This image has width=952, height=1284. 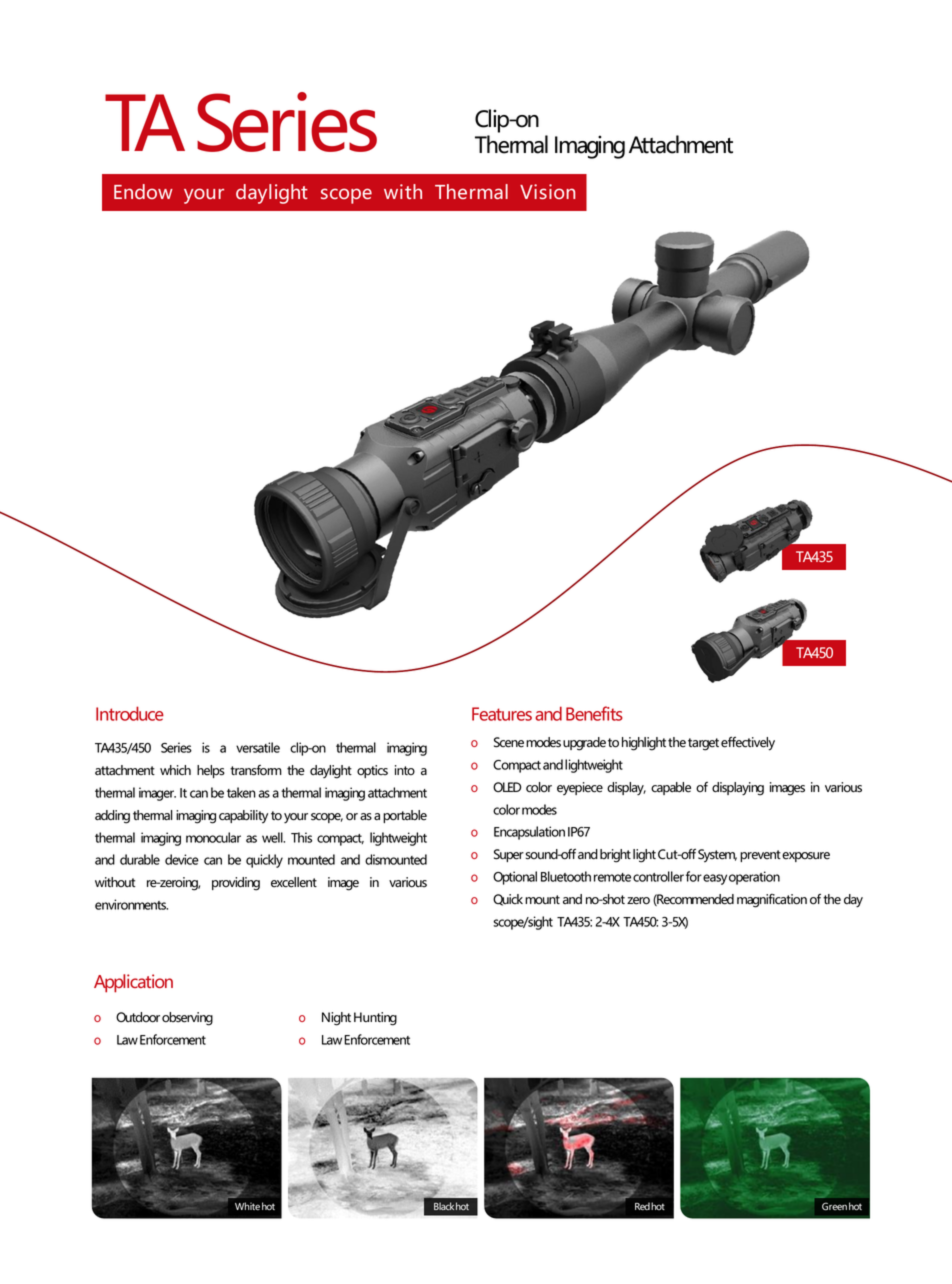 What do you see at coordinates (258, 747) in the image?
I see `versatile` at bounding box center [258, 747].
